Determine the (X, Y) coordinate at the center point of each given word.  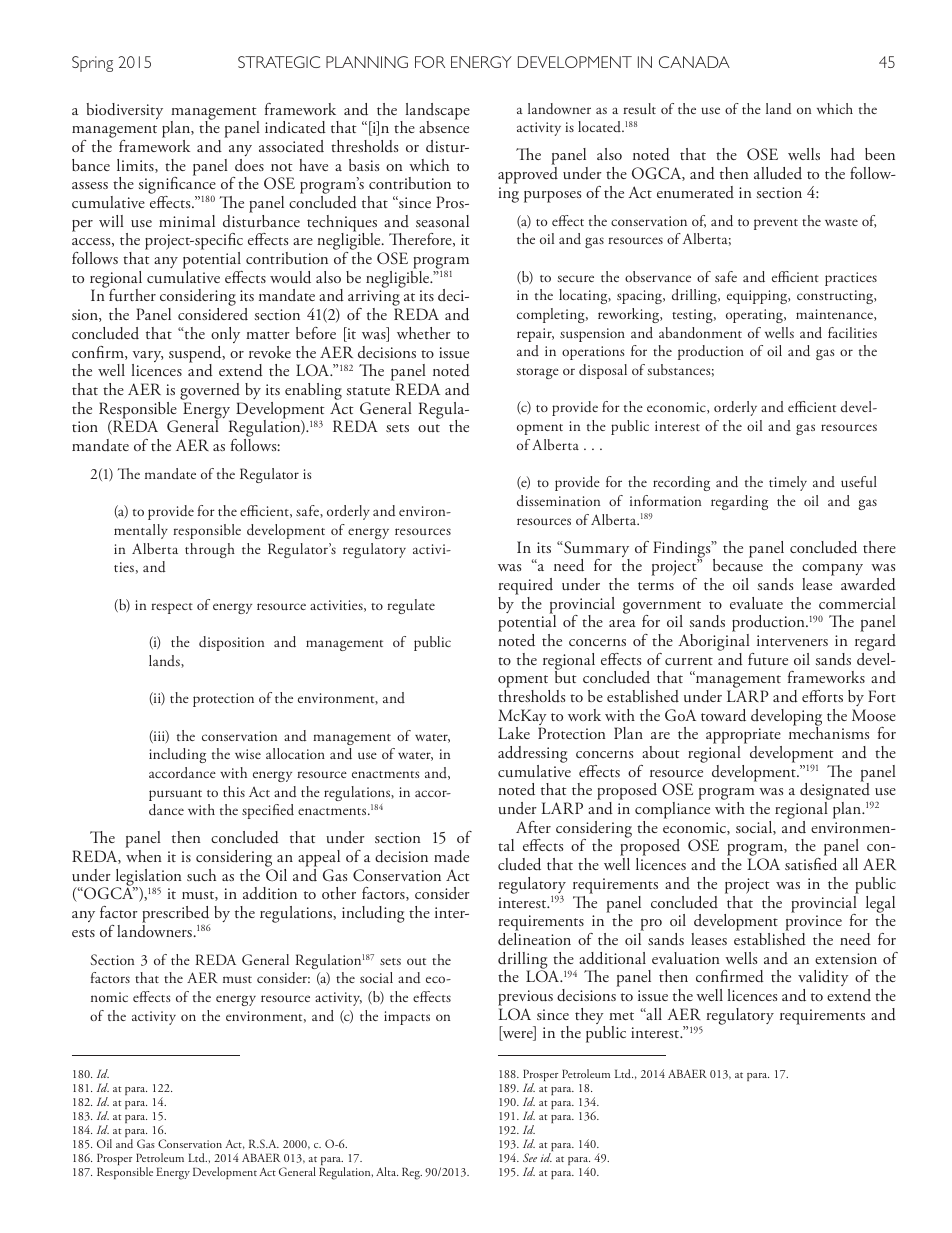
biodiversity (124, 111)
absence (444, 126)
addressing (533, 756)
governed (210, 391)
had (843, 154)
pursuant (175, 795)
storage (537, 373)
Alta (387, 1171)
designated (836, 792)
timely (788, 483)
